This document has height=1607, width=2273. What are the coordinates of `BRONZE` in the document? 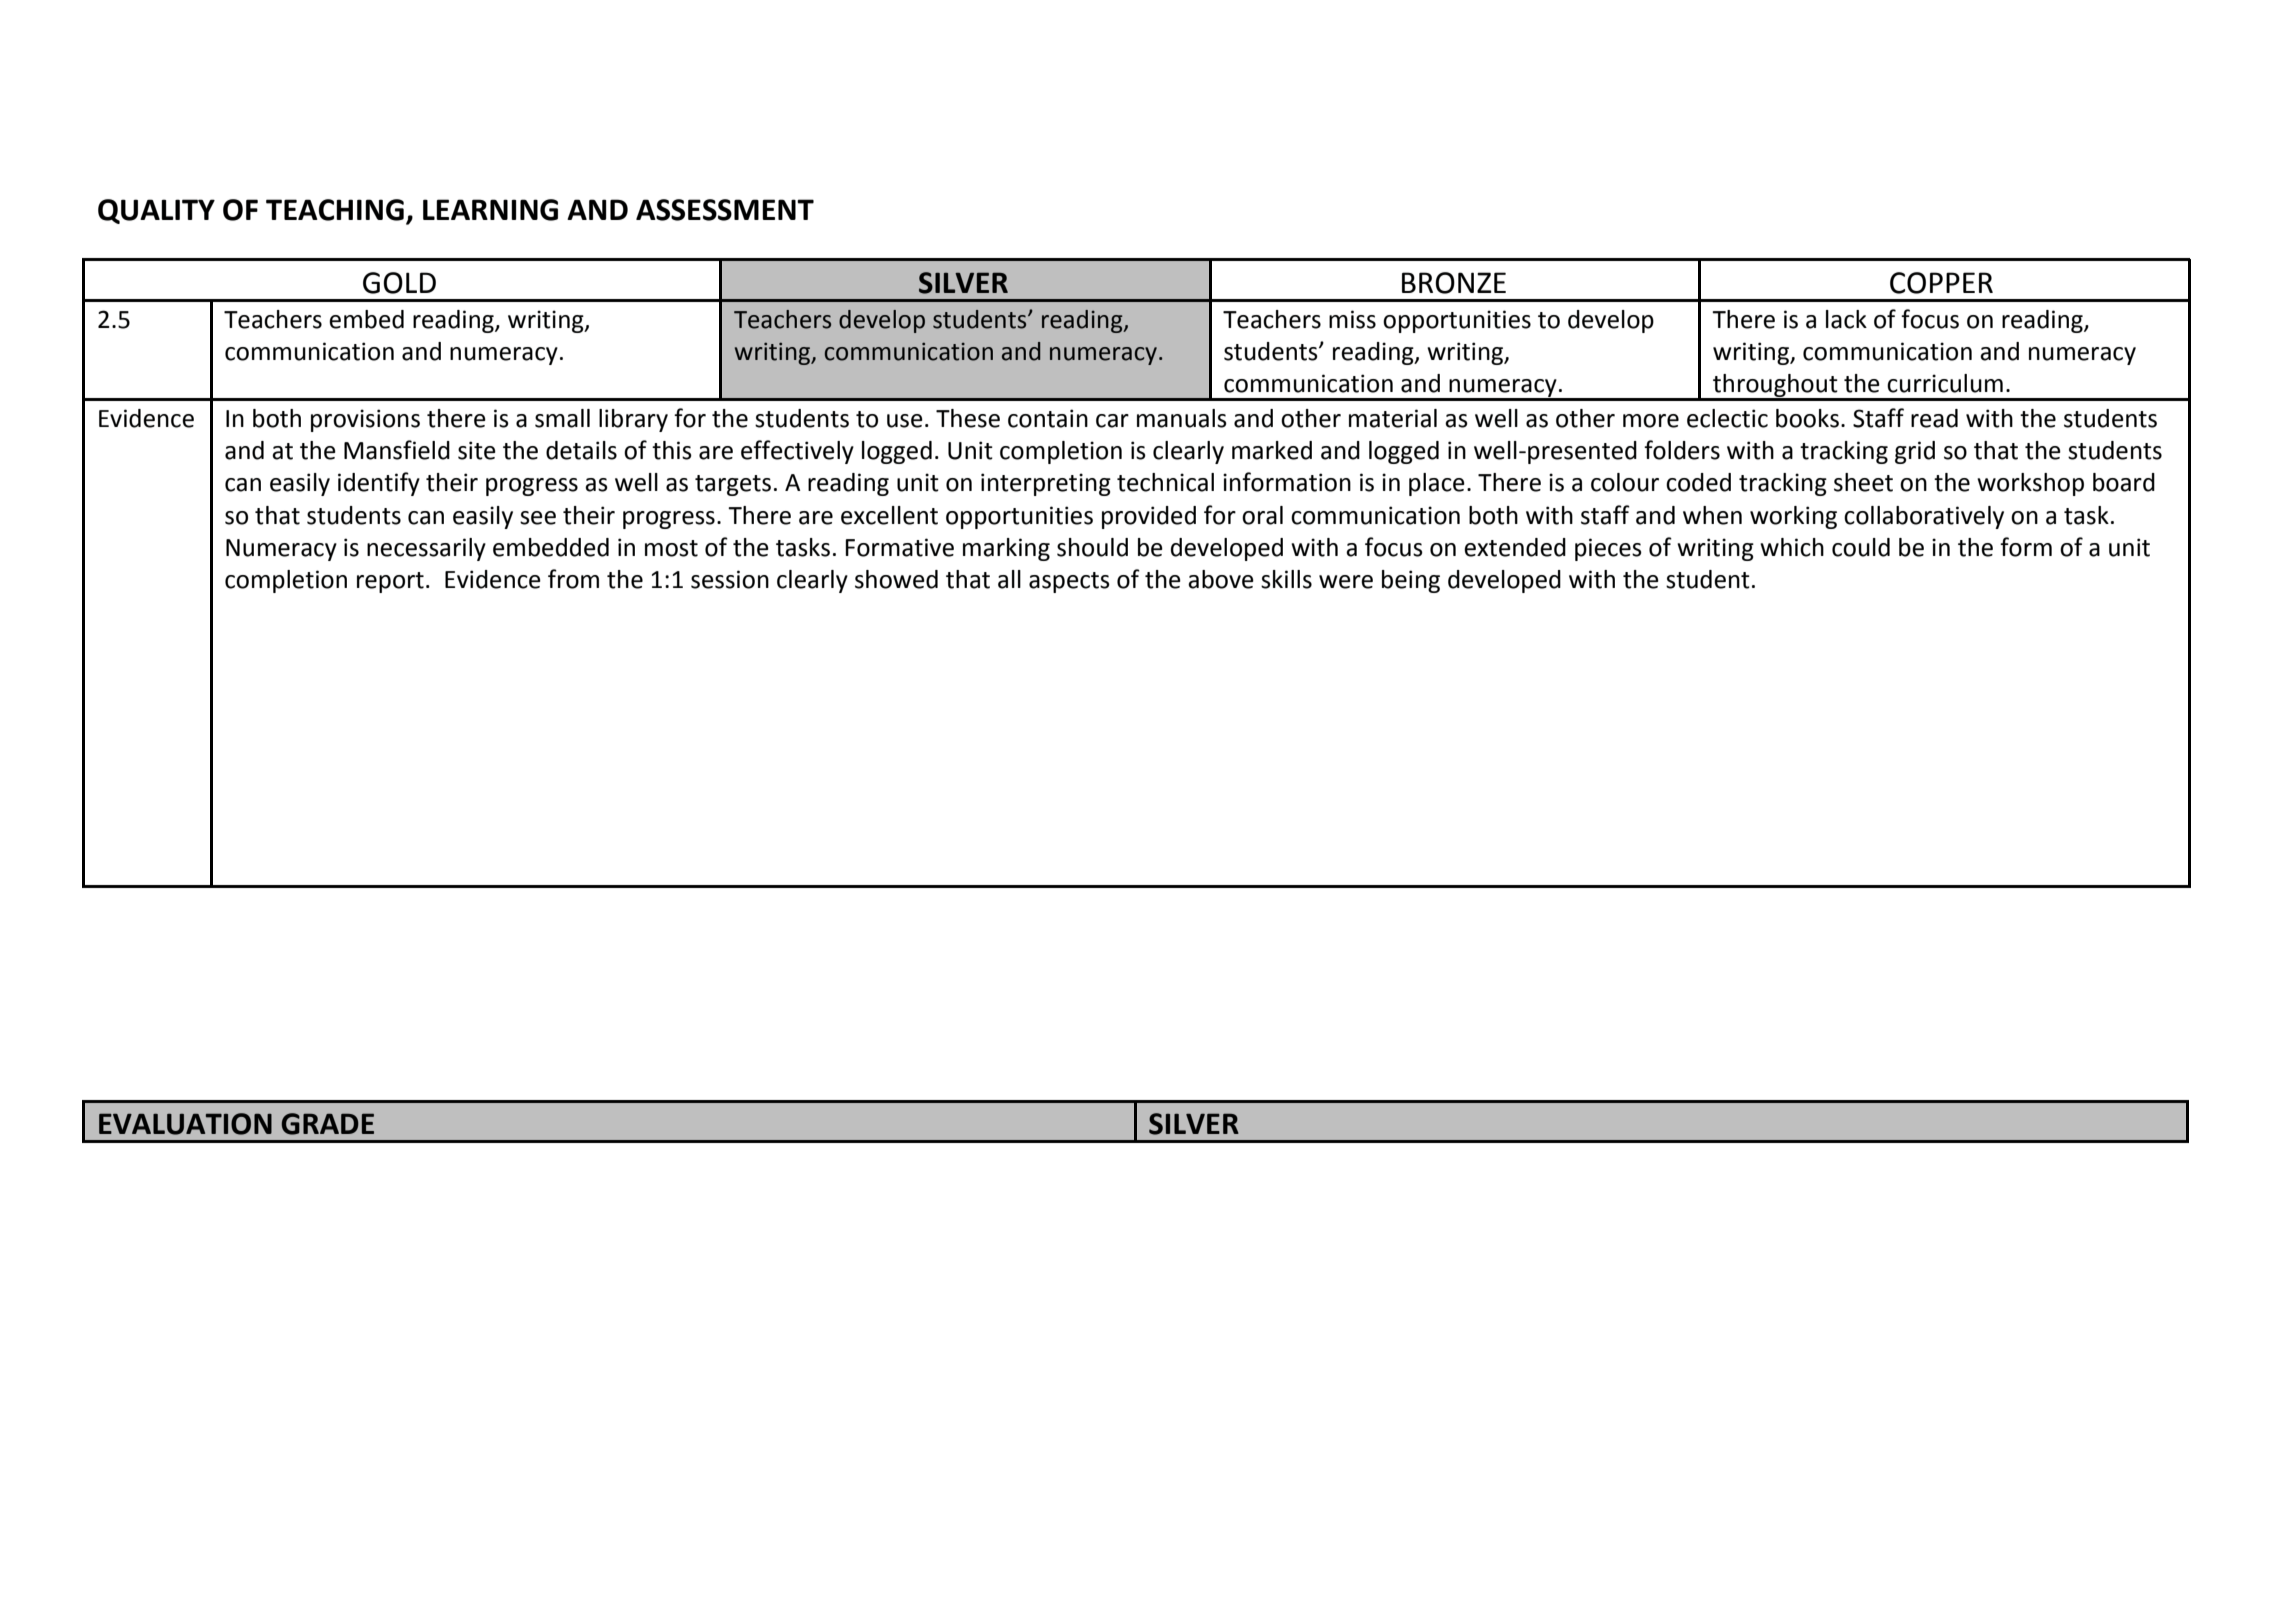 It's located at (1454, 283).
